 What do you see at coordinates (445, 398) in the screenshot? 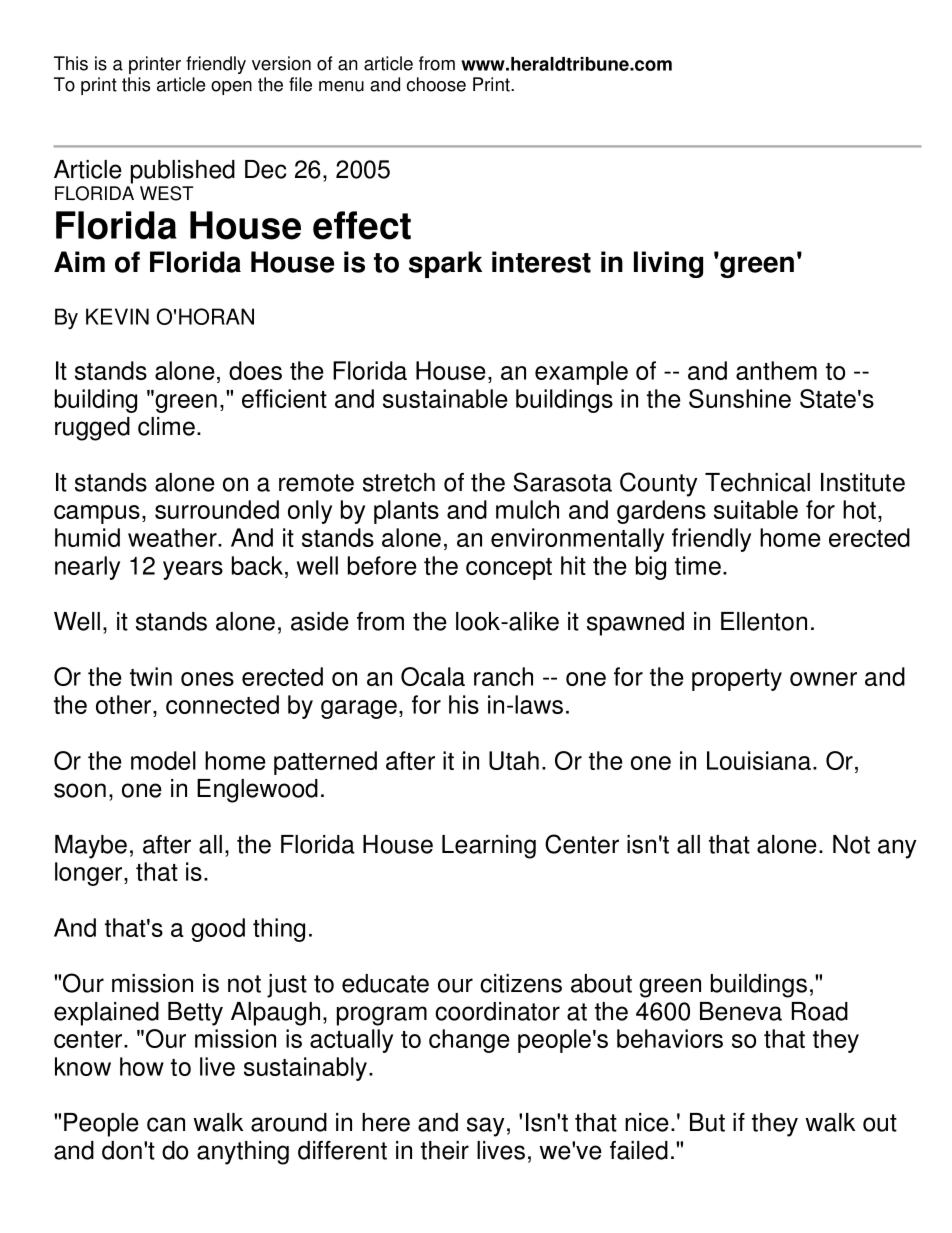
I see `sustainable` at bounding box center [445, 398].
